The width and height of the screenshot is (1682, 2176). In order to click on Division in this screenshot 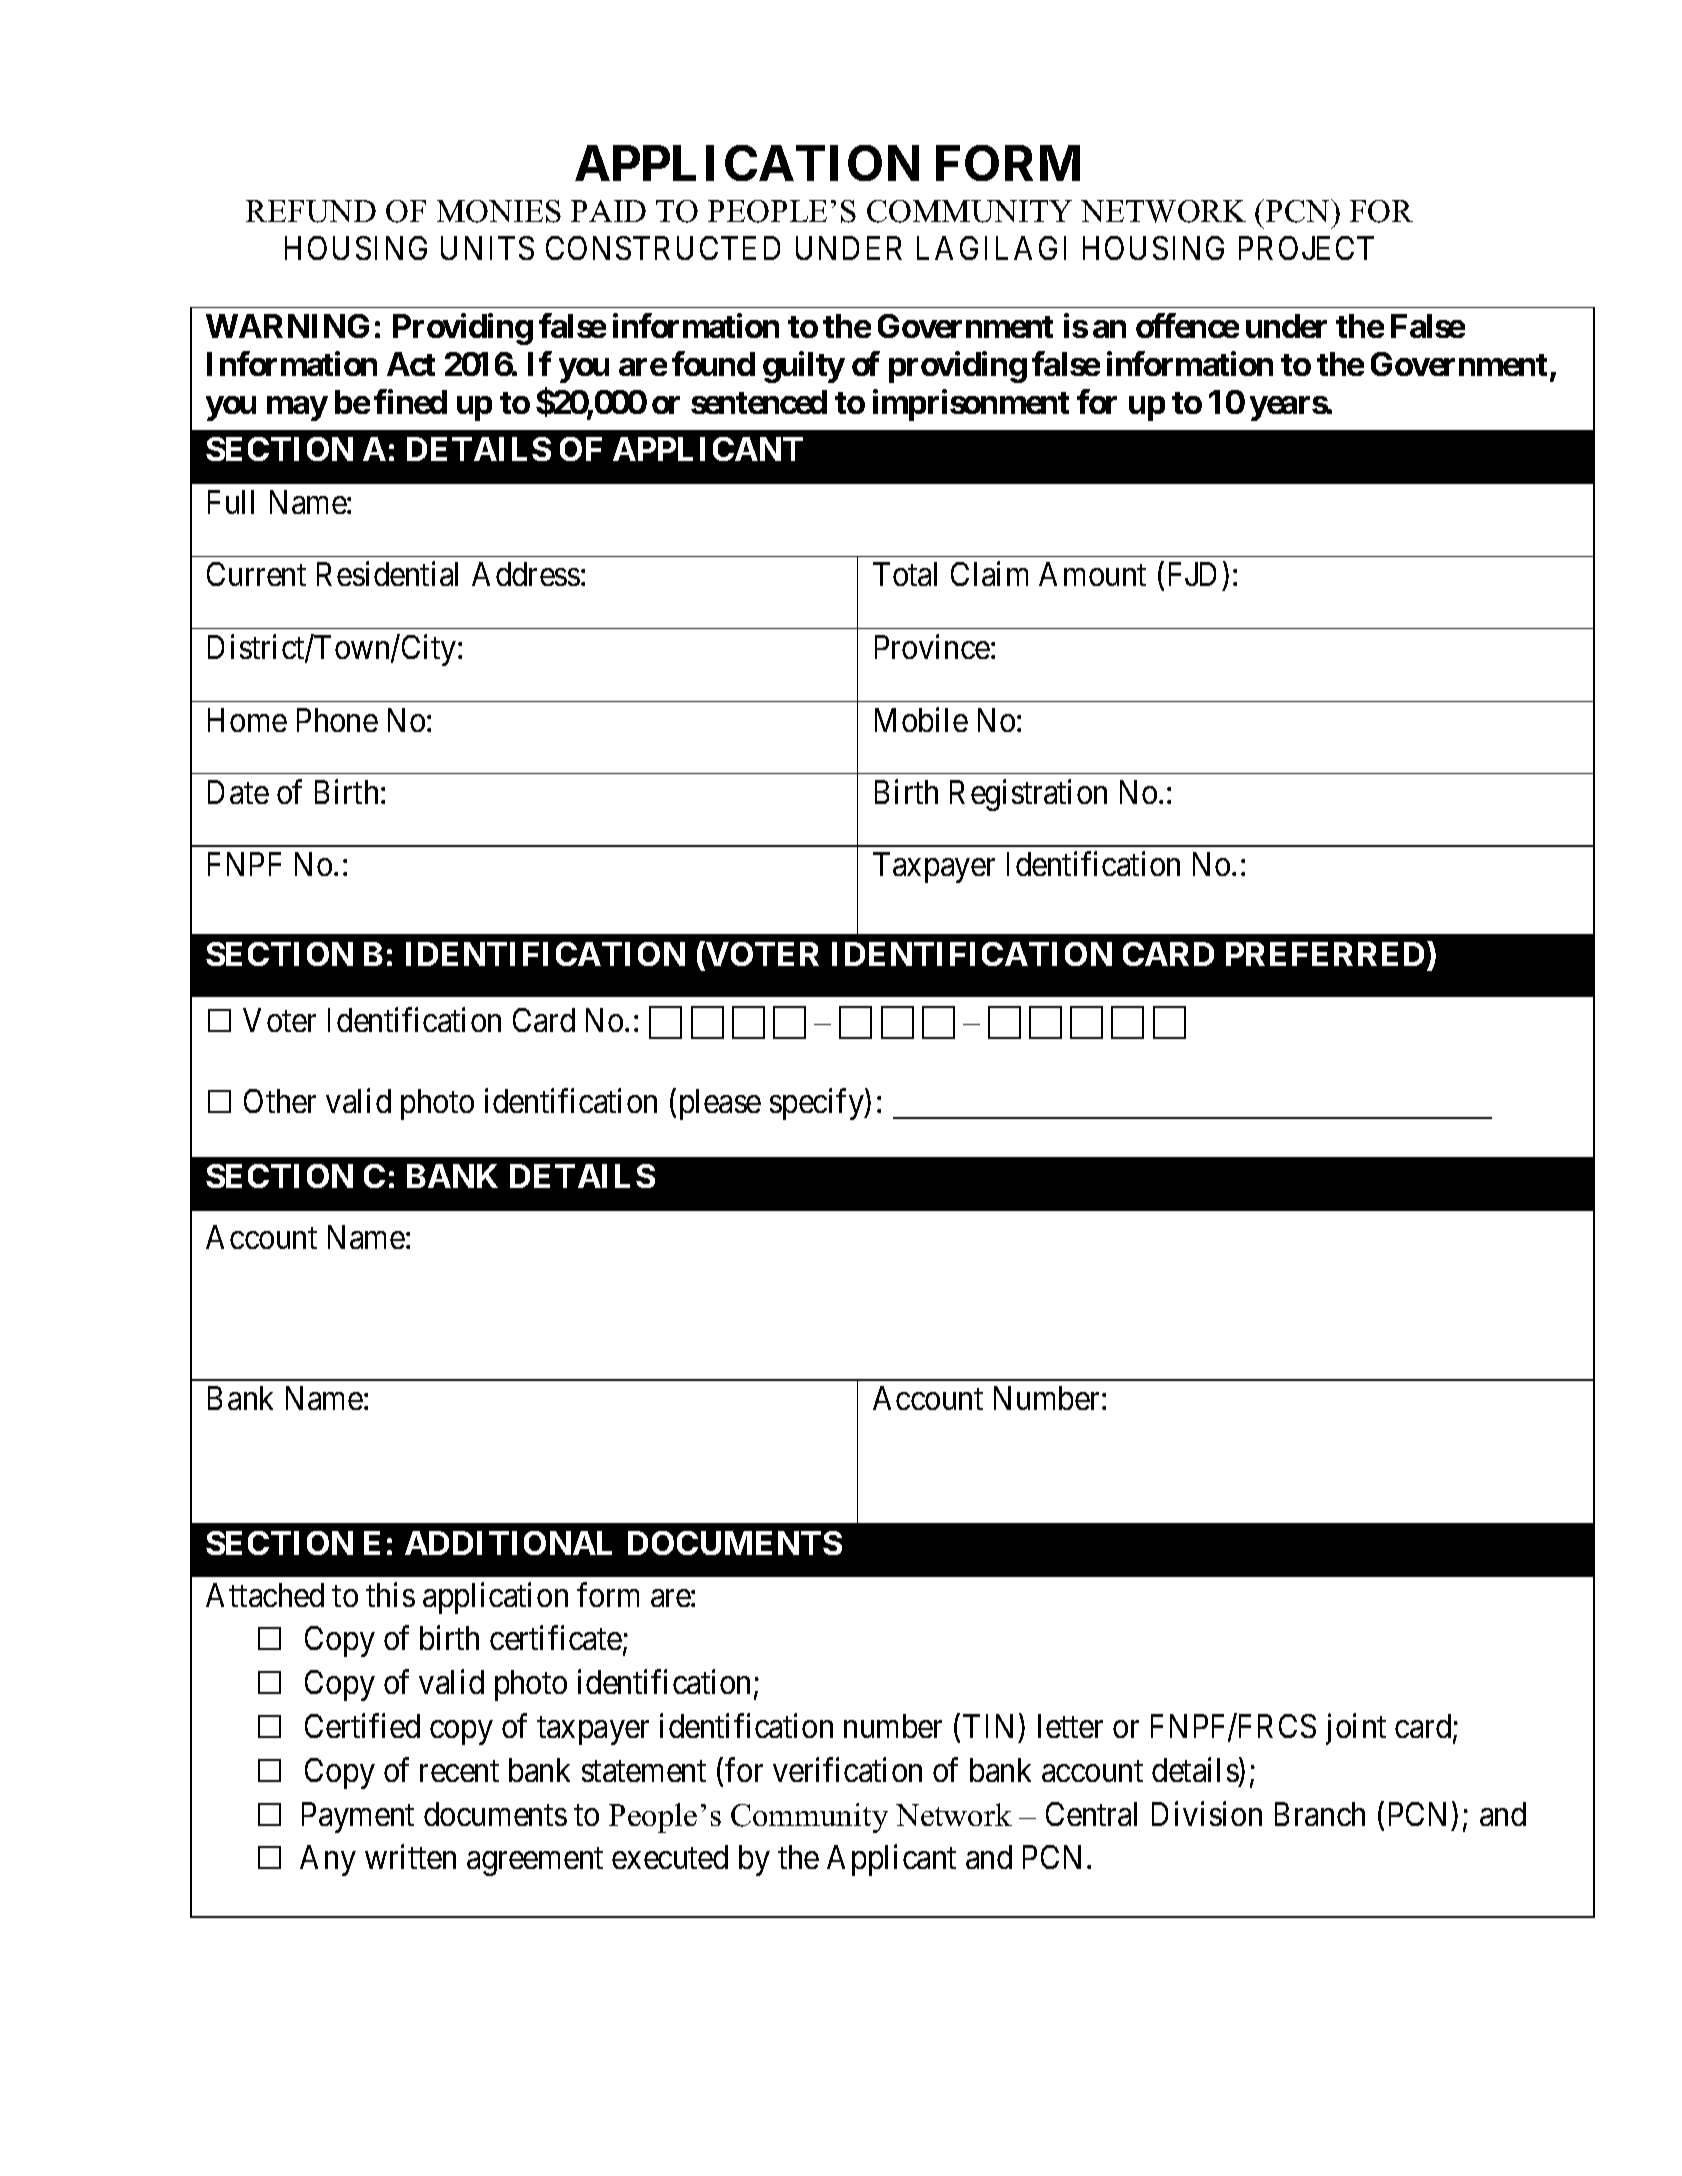, I will do `click(1207, 1813)`.
